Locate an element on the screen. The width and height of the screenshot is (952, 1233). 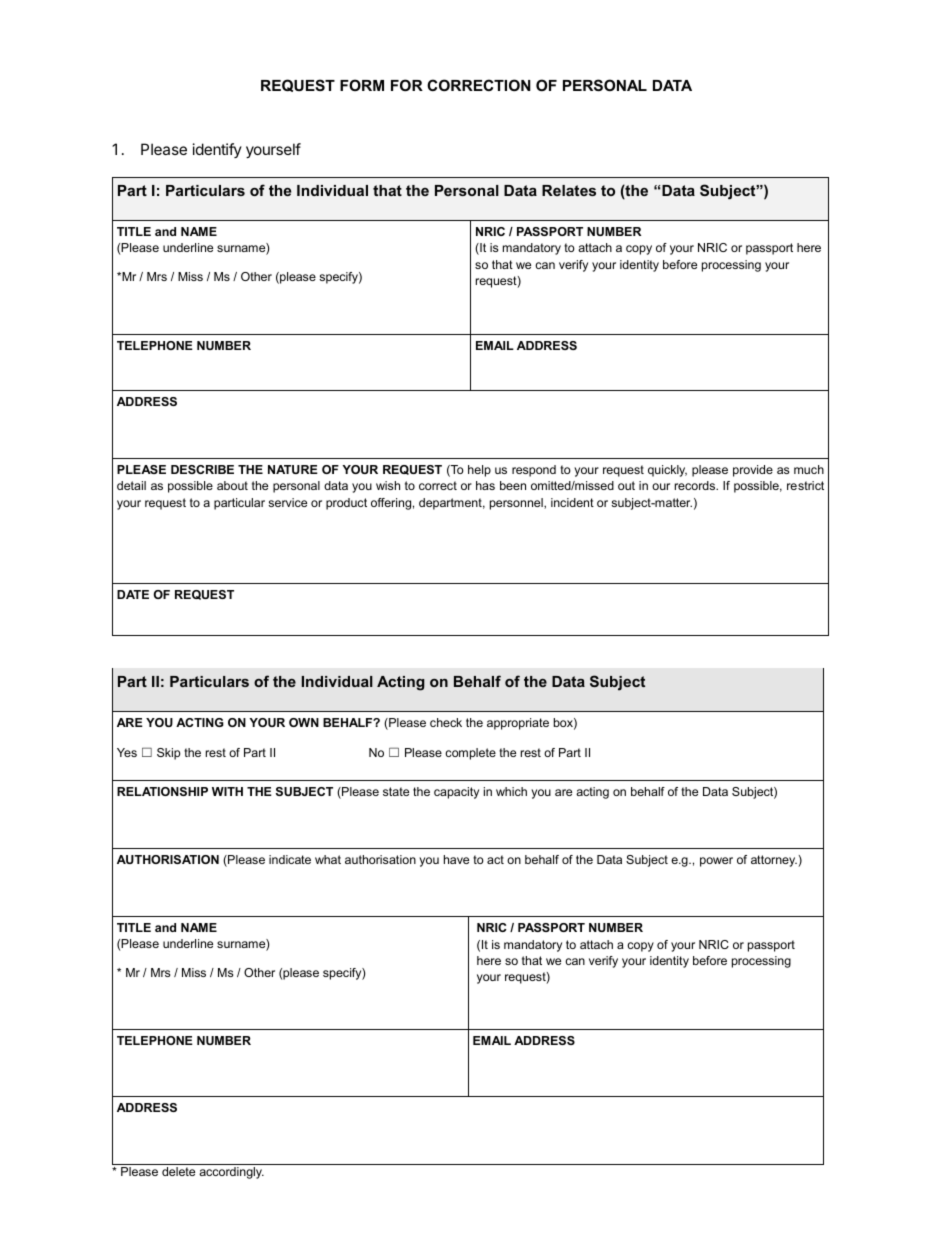
Relates is located at coordinates (569, 190).
